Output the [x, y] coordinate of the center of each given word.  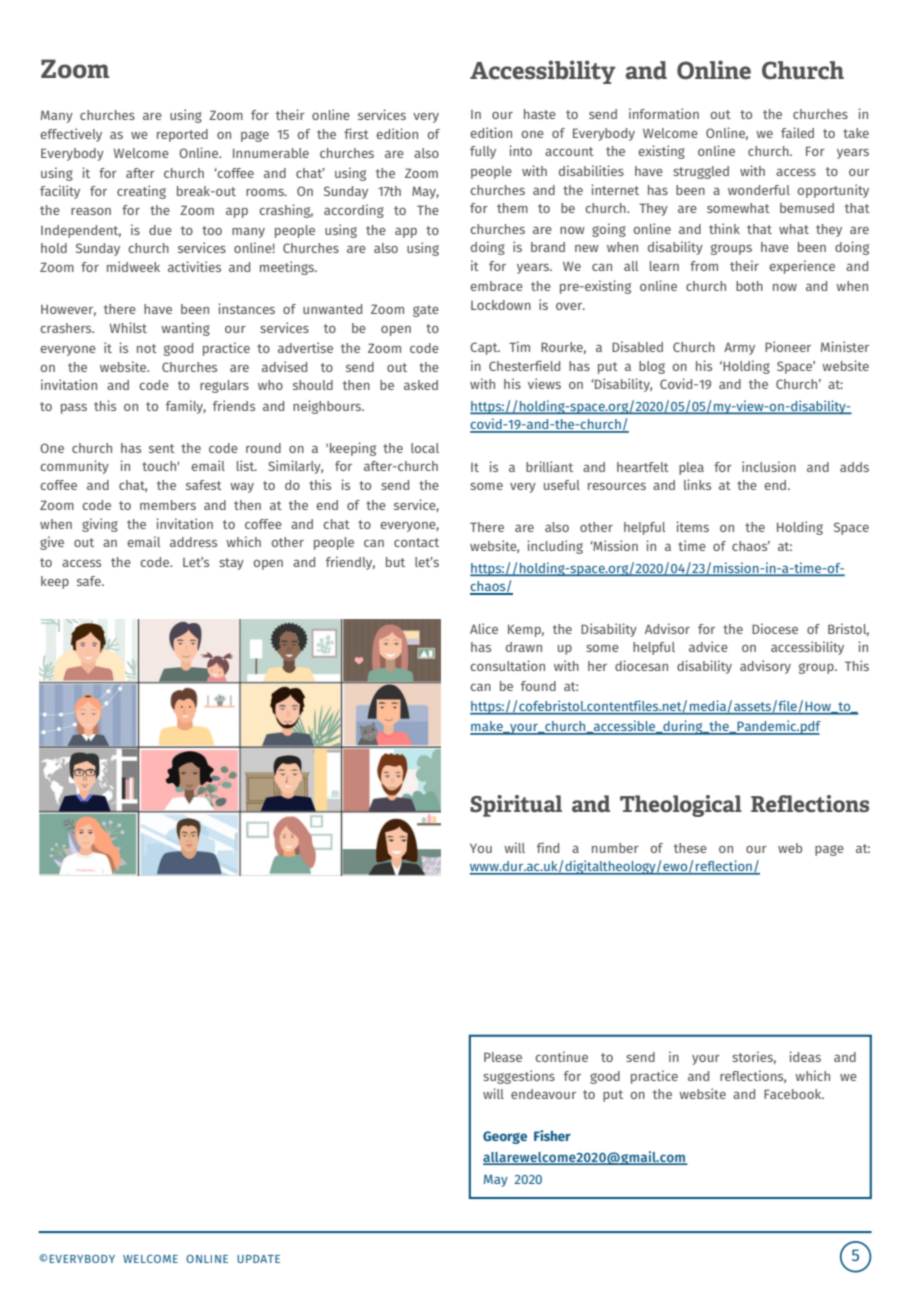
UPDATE [258, 1259]
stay [231, 564]
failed [797, 132]
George [505, 1137]
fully [483, 152]
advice [708, 646]
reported [182, 135]
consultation [507, 665]
